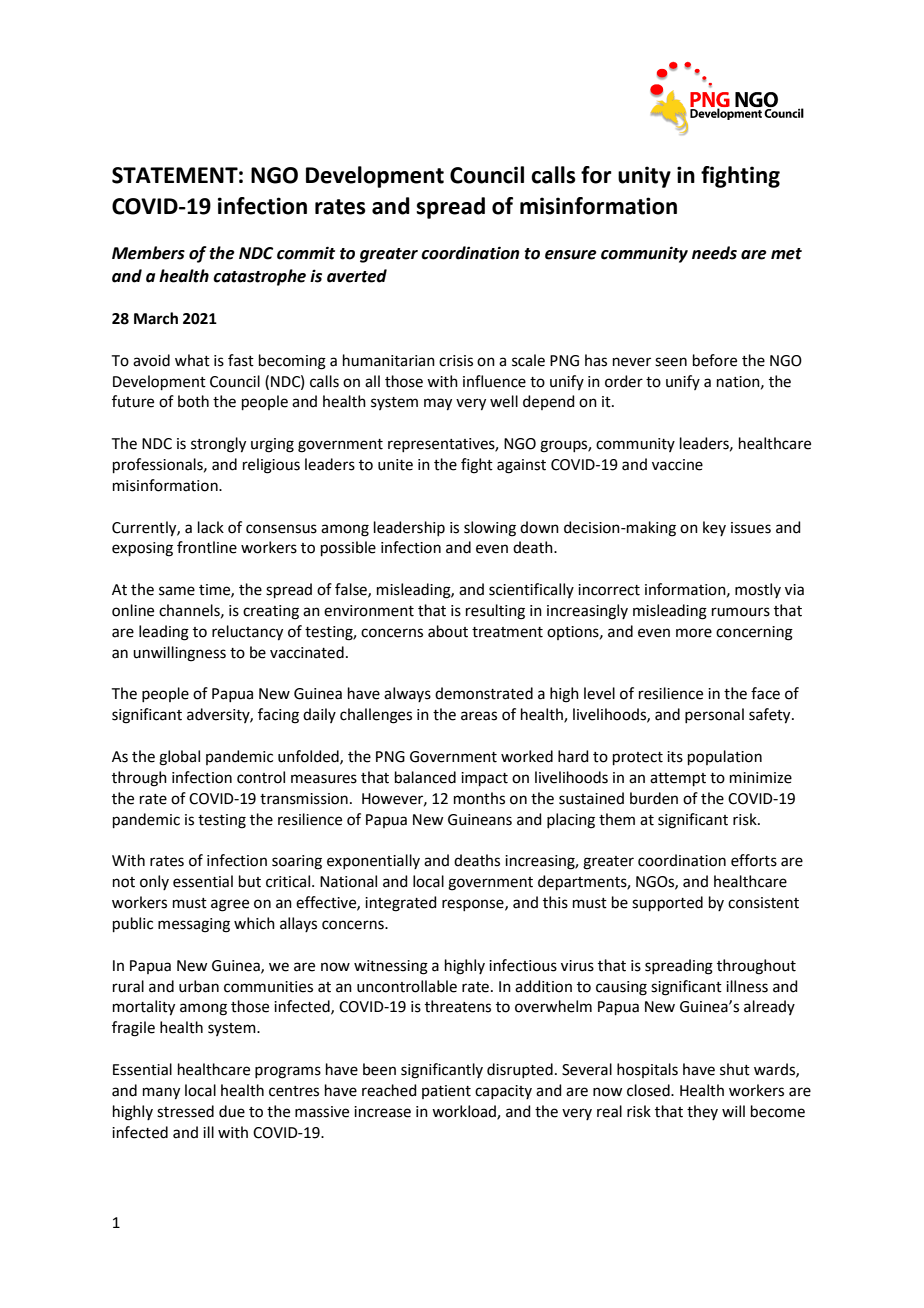 Image resolution: width=924 pixels, height=1308 pixels. Describe the element at coordinates (259, 277) in the screenshot. I see `catastrophe` at that location.
